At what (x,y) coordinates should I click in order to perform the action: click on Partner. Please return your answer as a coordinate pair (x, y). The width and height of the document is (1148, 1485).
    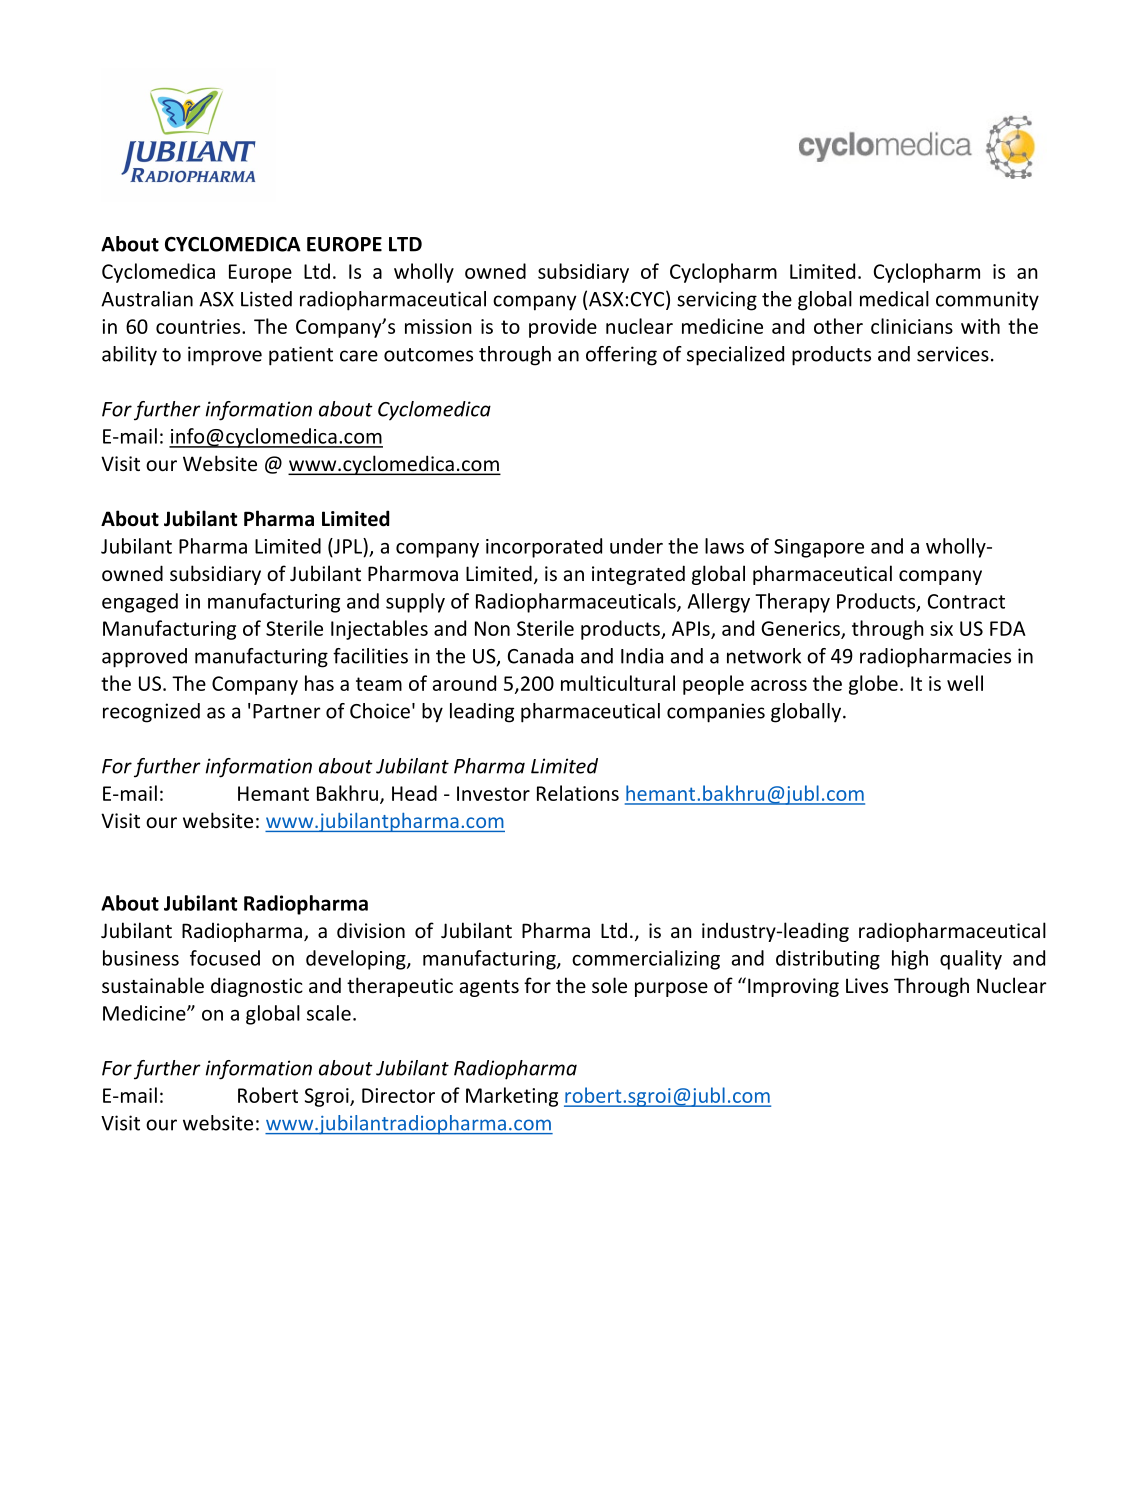
    Looking at the image, I should click on (287, 711).
